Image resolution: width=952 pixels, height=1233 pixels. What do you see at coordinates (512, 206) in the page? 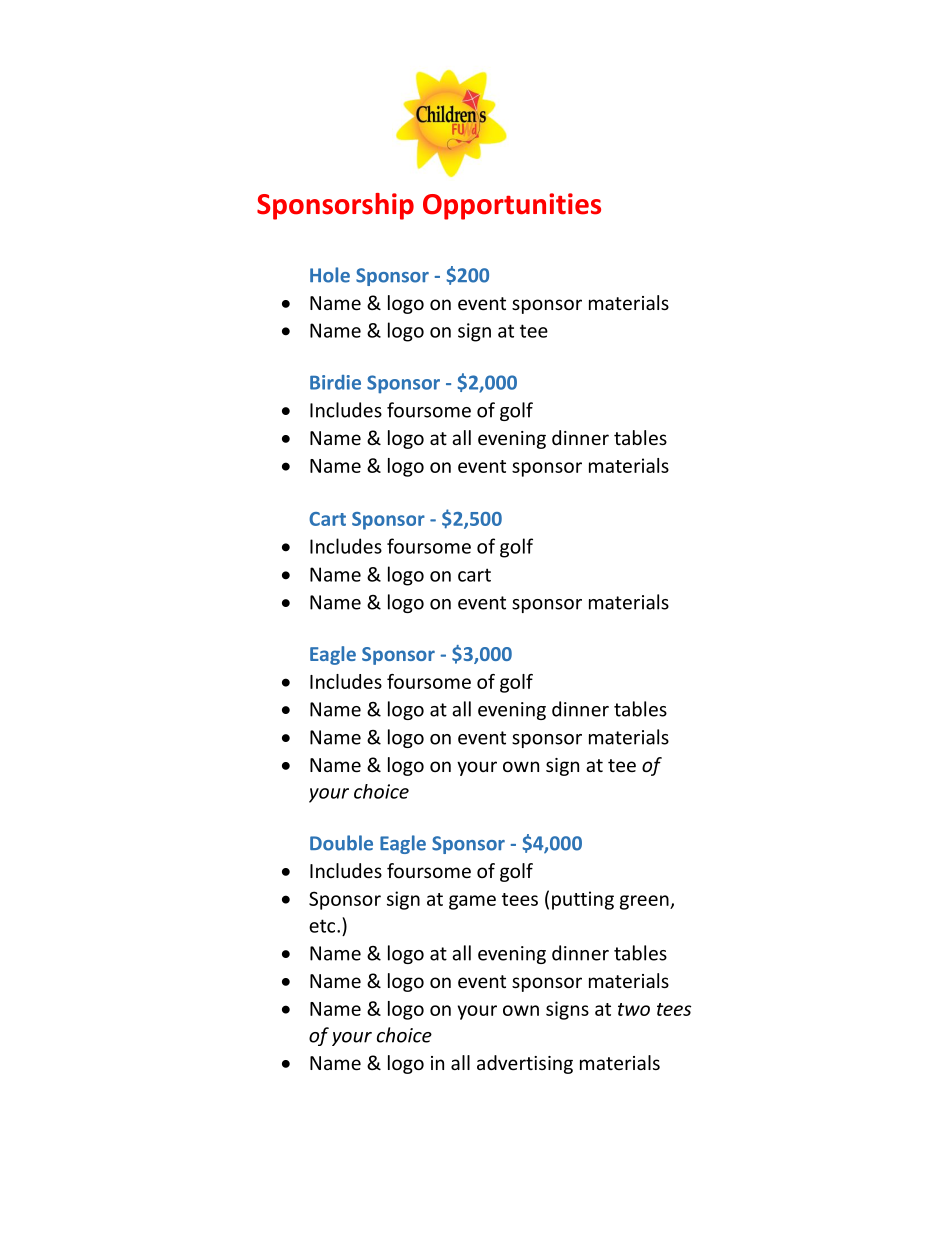
I see `Opportunities` at bounding box center [512, 206].
